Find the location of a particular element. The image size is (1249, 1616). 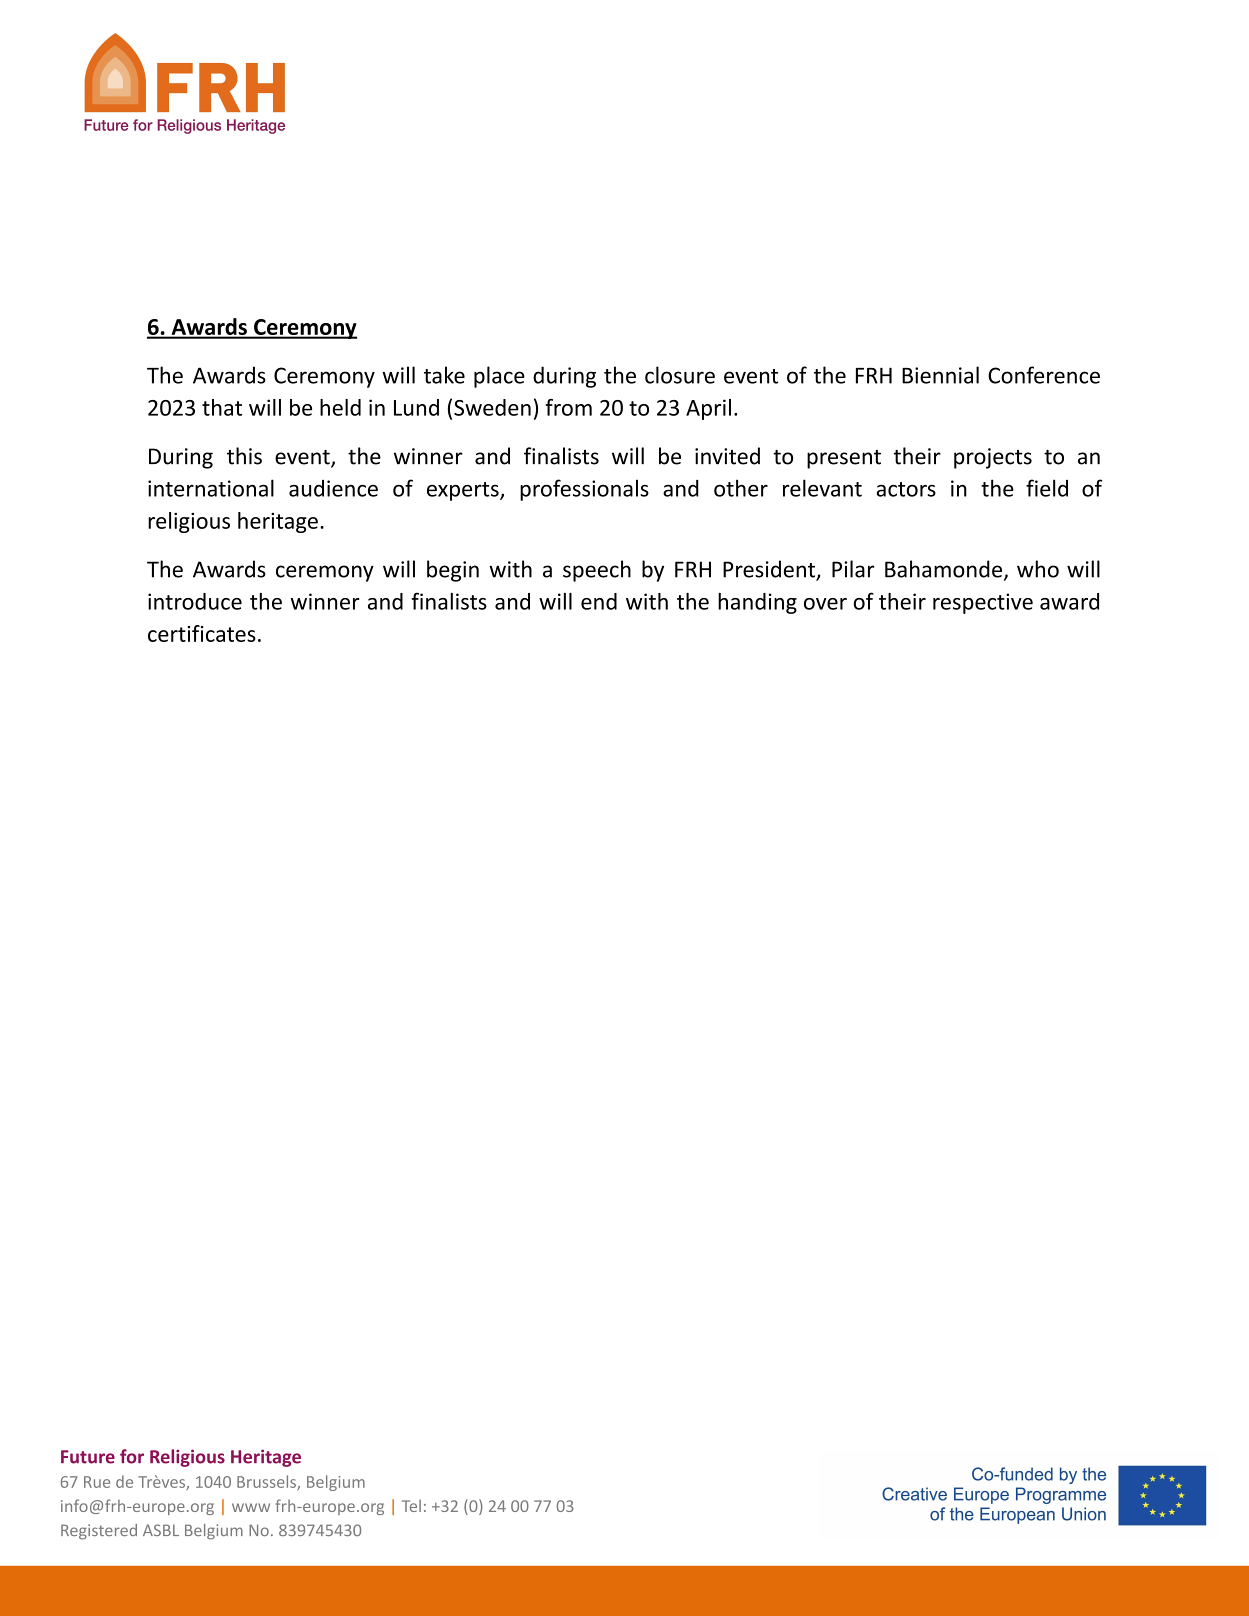

that is located at coordinates (222, 407).
